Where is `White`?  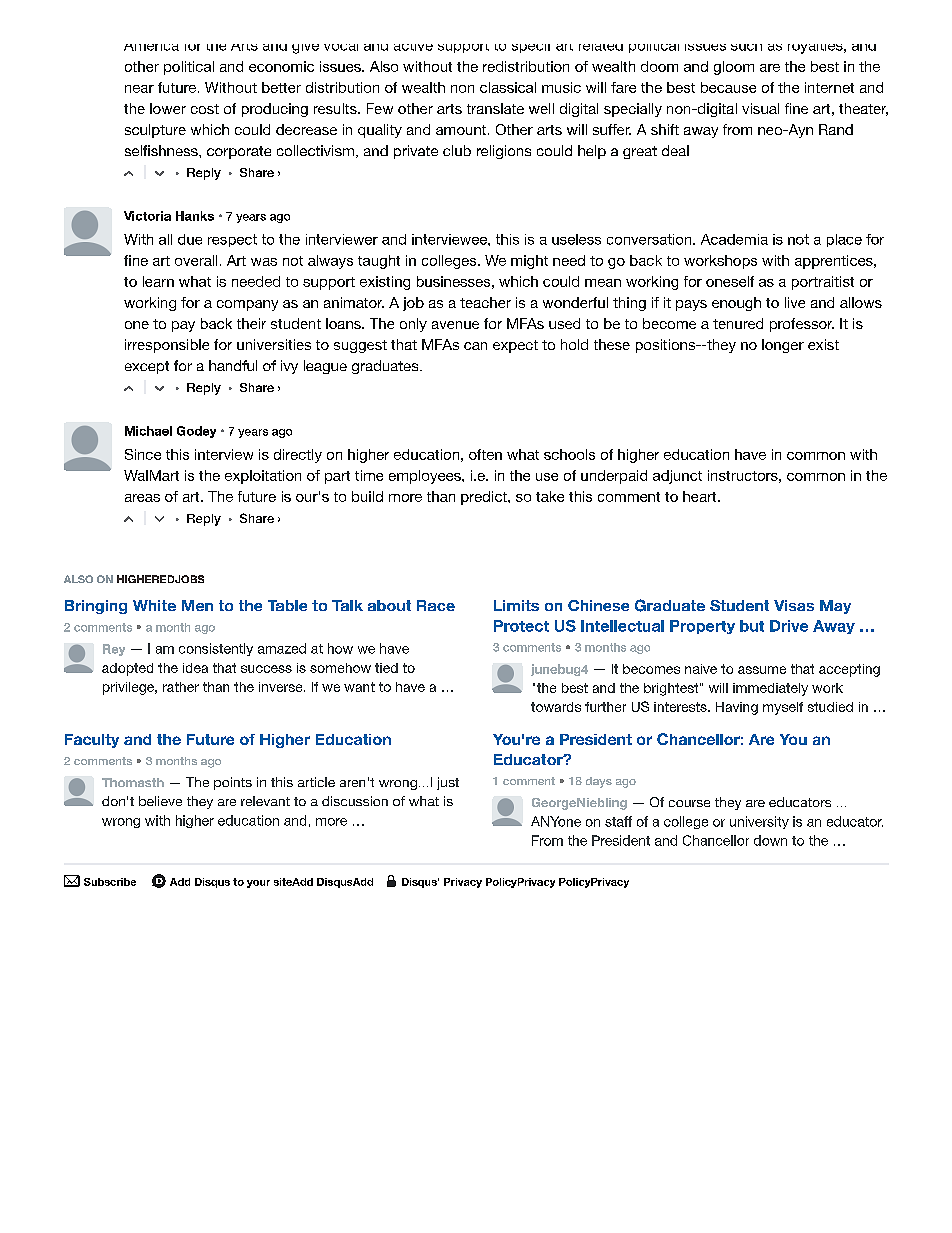 White is located at coordinates (154, 605).
